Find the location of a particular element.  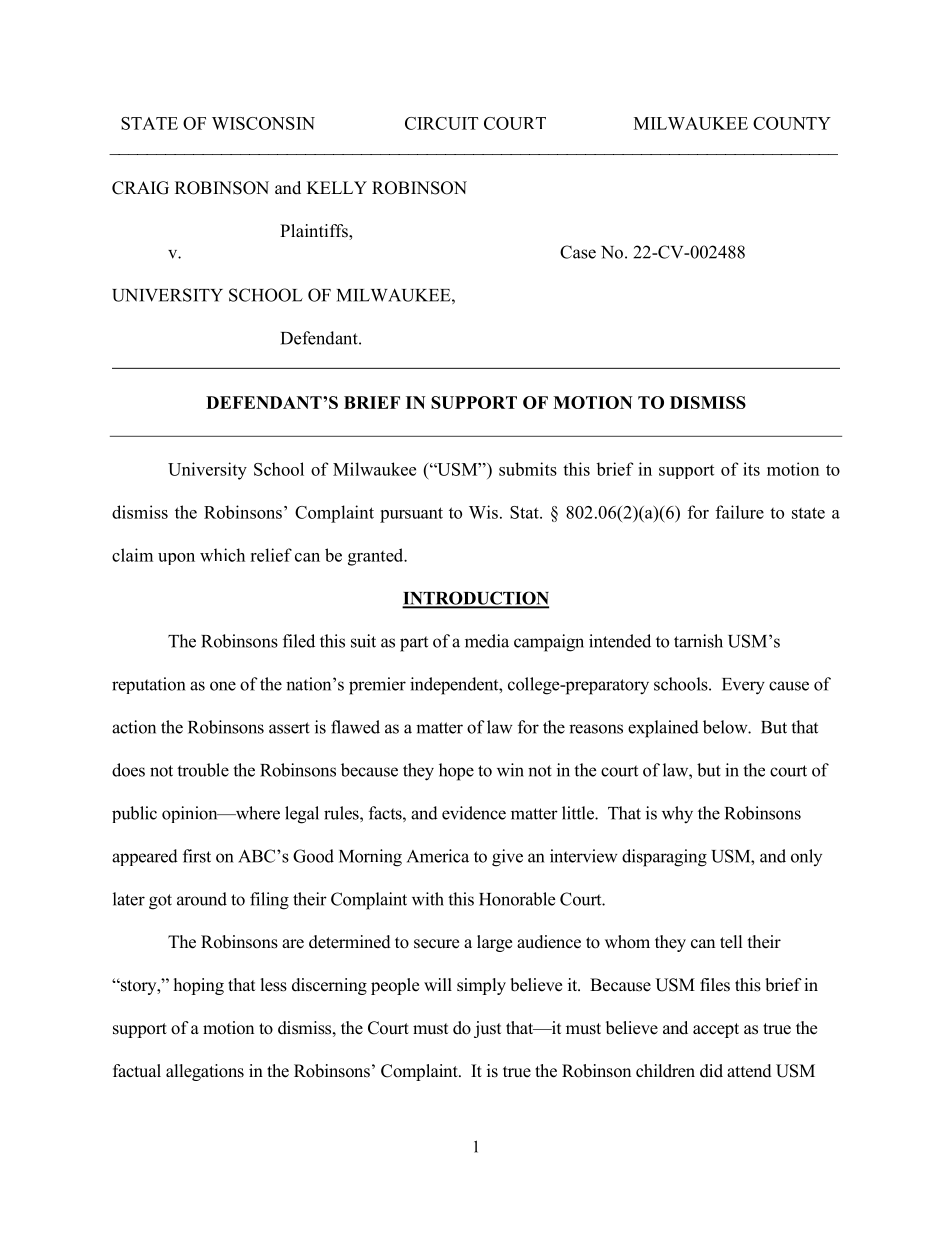

failure is located at coordinates (740, 512).
